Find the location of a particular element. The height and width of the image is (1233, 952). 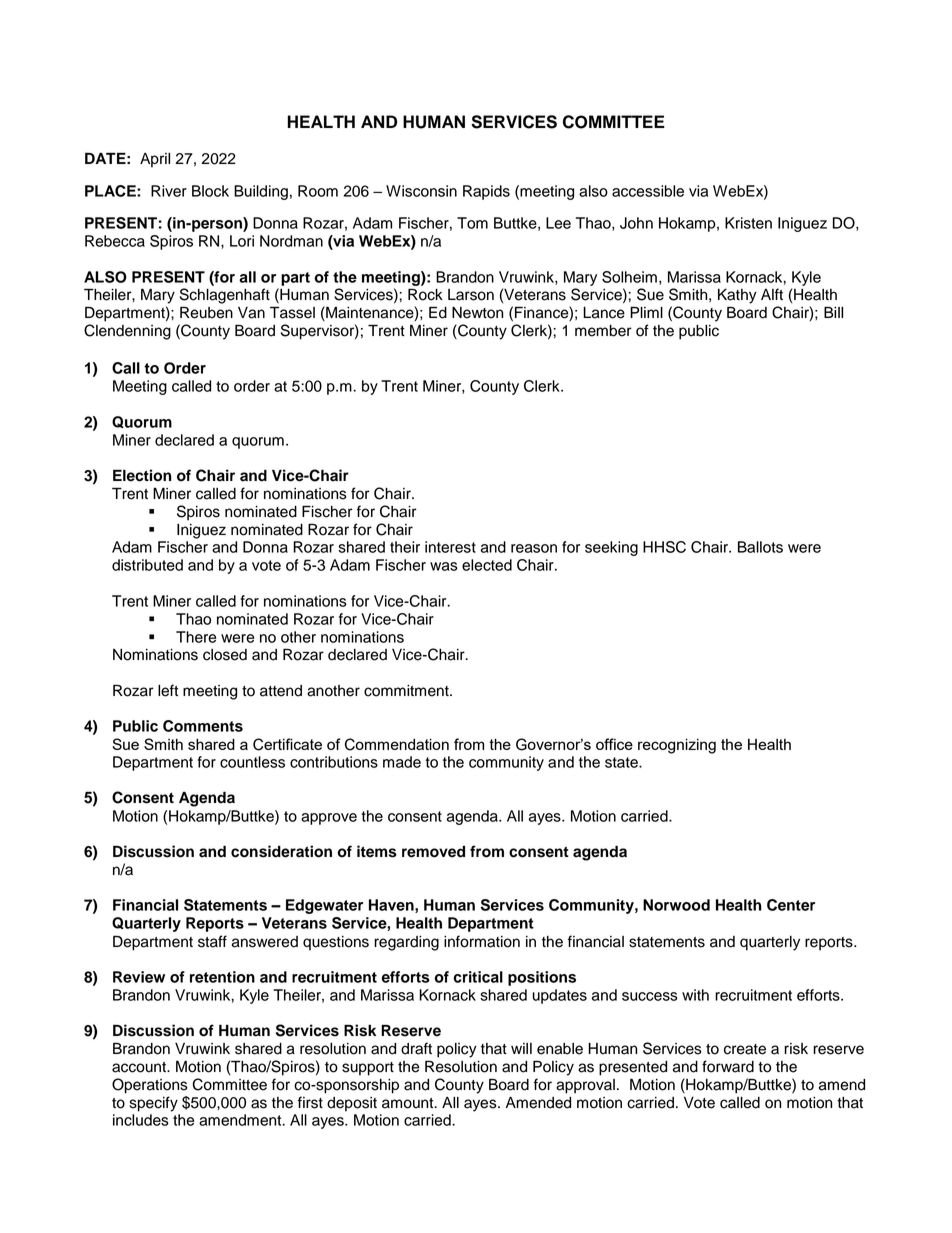

Kristen is located at coordinates (748, 223).
